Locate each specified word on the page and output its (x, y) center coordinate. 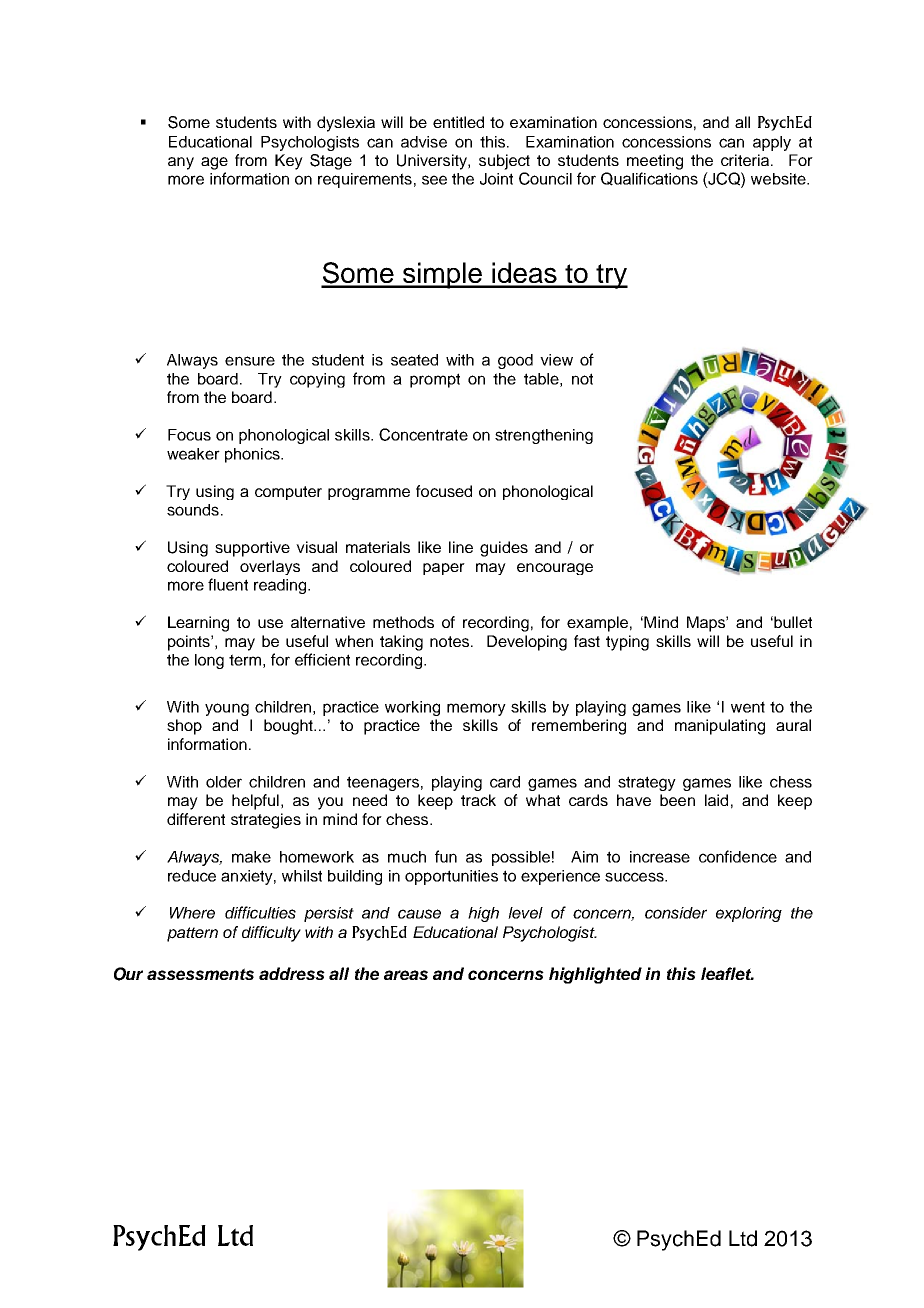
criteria (746, 160)
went (748, 707)
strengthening (544, 436)
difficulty (271, 934)
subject (504, 162)
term (245, 660)
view (556, 360)
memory (476, 709)
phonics (253, 455)
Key (289, 162)
